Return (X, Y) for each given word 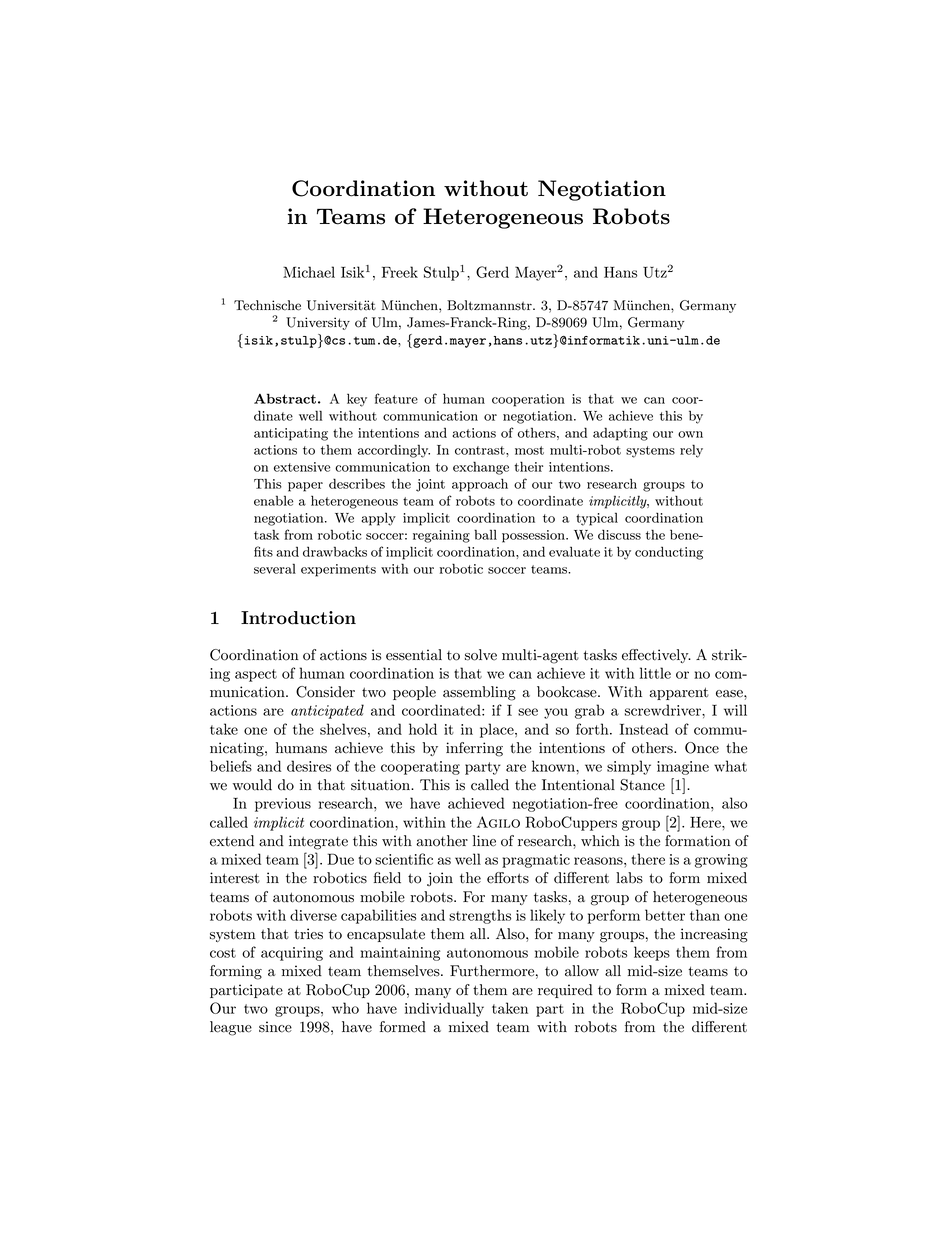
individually (444, 1009)
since (275, 1027)
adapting (620, 434)
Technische (267, 305)
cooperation (528, 400)
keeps (652, 953)
